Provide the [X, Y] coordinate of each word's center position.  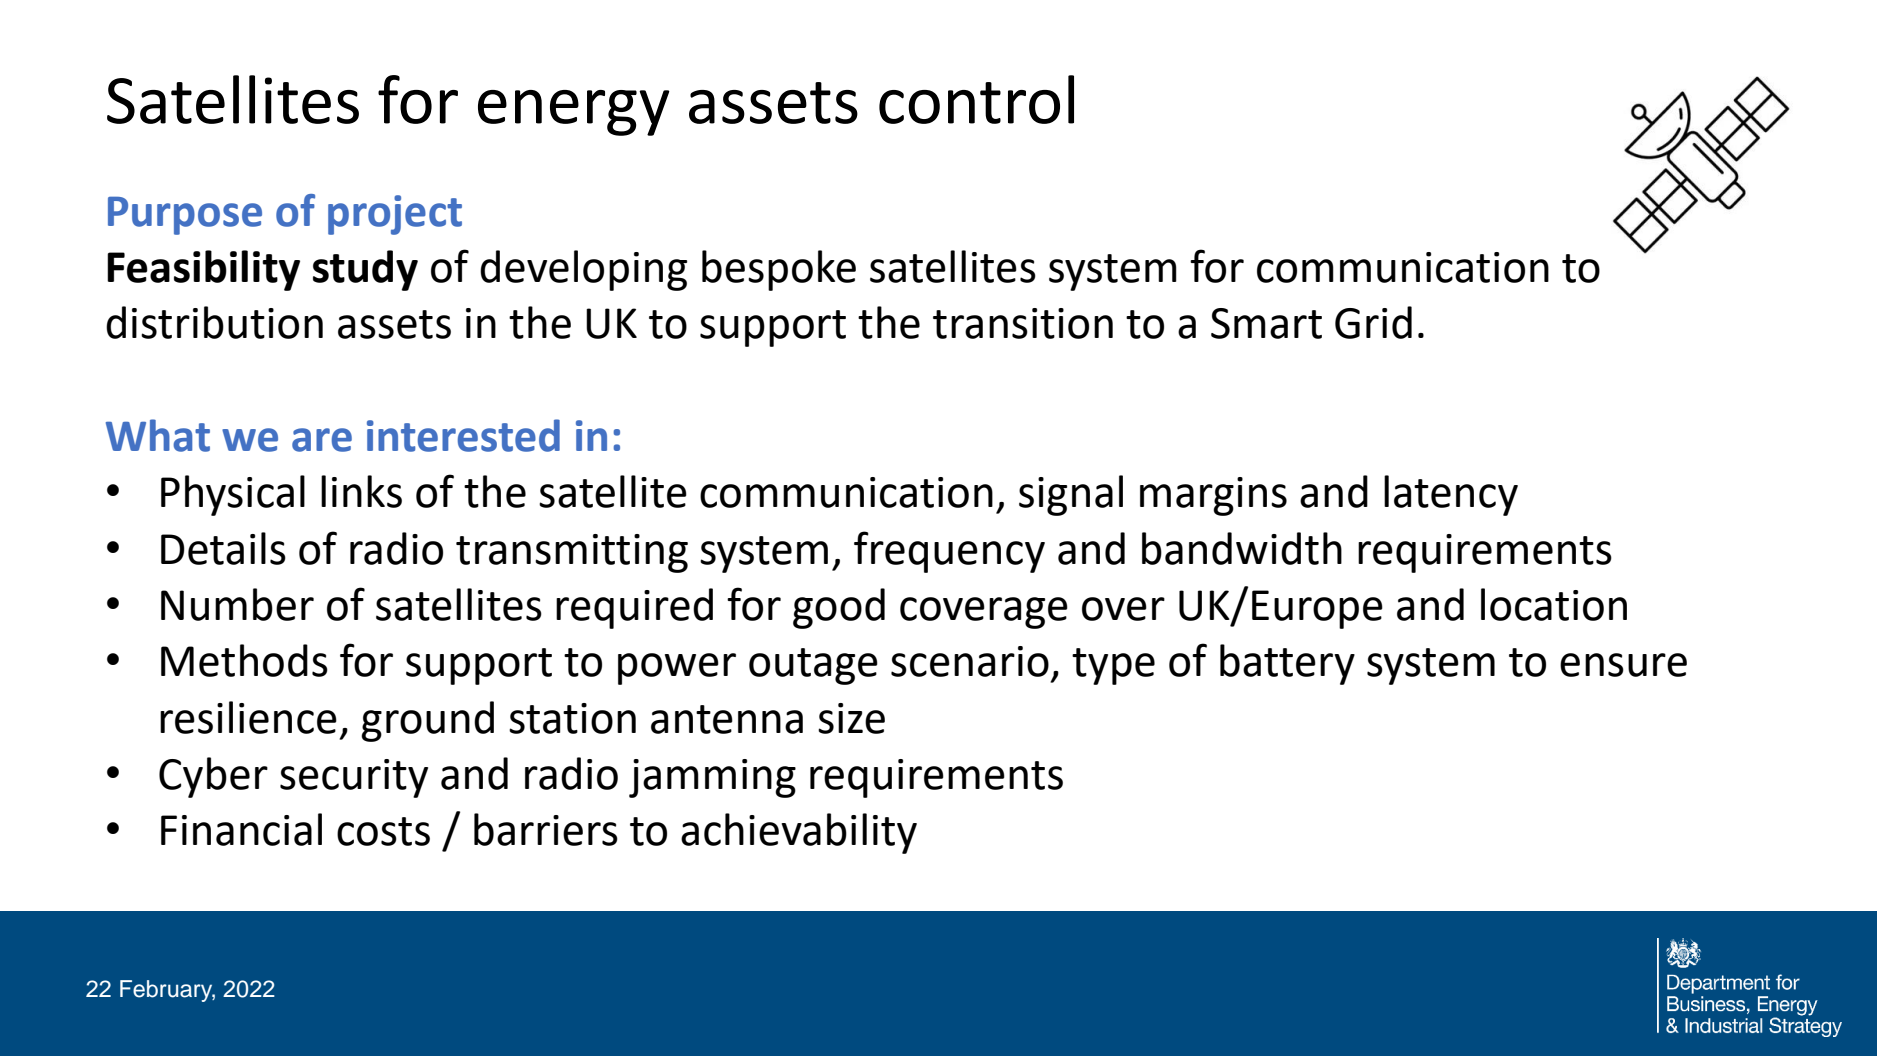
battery [1287, 664]
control [976, 99]
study [365, 270]
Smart [1266, 323]
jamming [712, 778]
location [1554, 604]
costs [383, 831]
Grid [1373, 322]
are [322, 440]
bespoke [779, 270]
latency [1451, 495]
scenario [970, 661]
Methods [244, 660]
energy [574, 113]
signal [1071, 495]
